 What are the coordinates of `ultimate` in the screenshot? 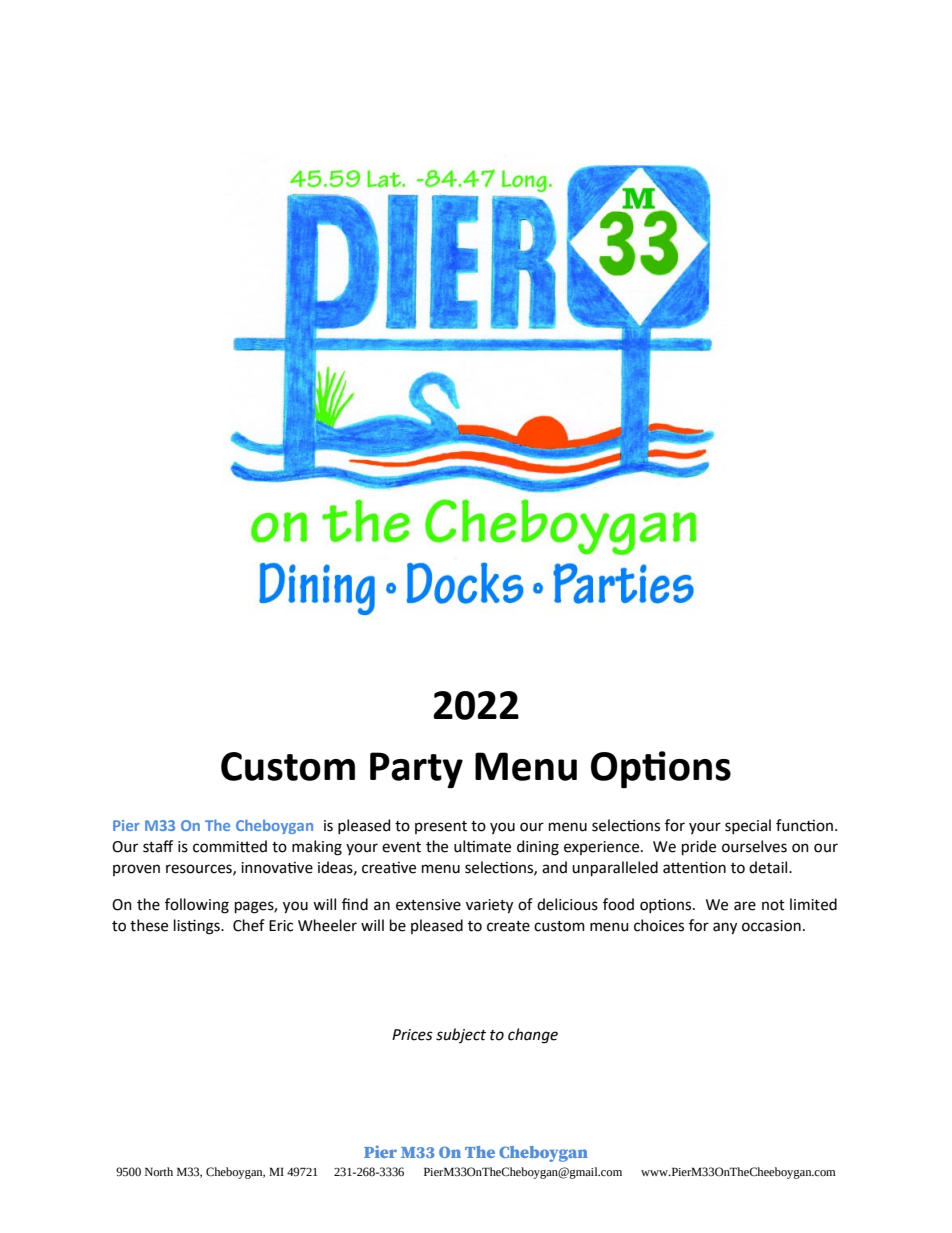 It's located at (482, 846).
